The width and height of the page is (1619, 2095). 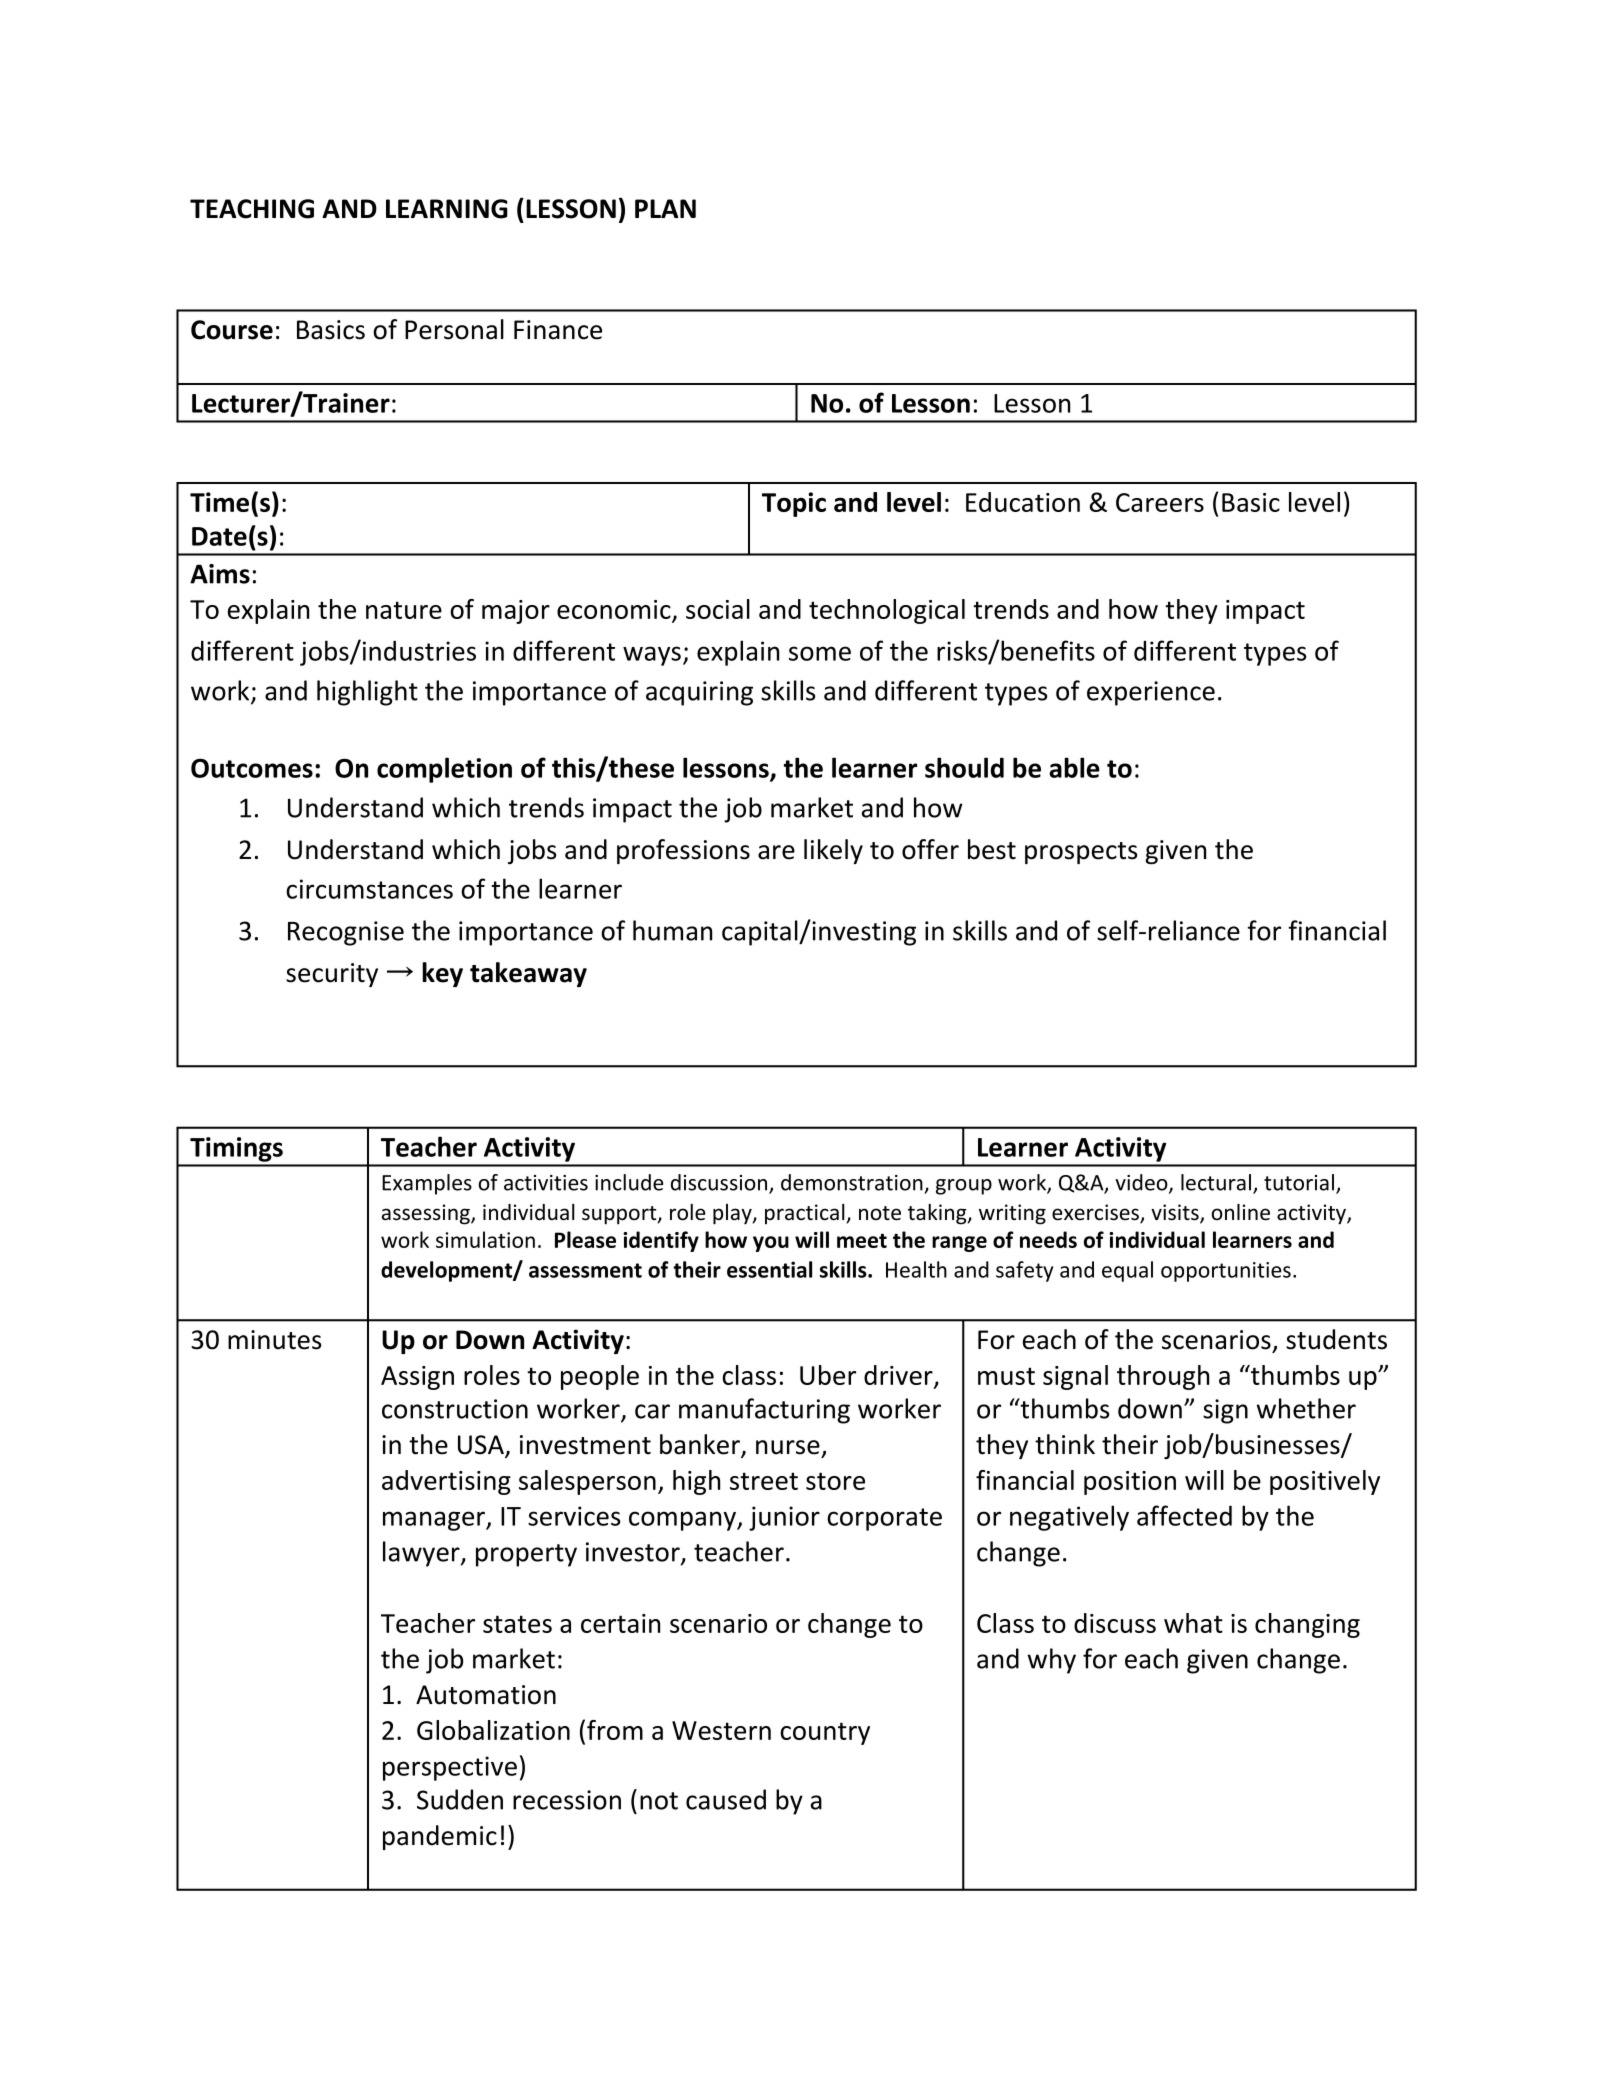 What do you see at coordinates (1193, 1623) in the page?
I see `what` at bounding box center [1193, 1623].
